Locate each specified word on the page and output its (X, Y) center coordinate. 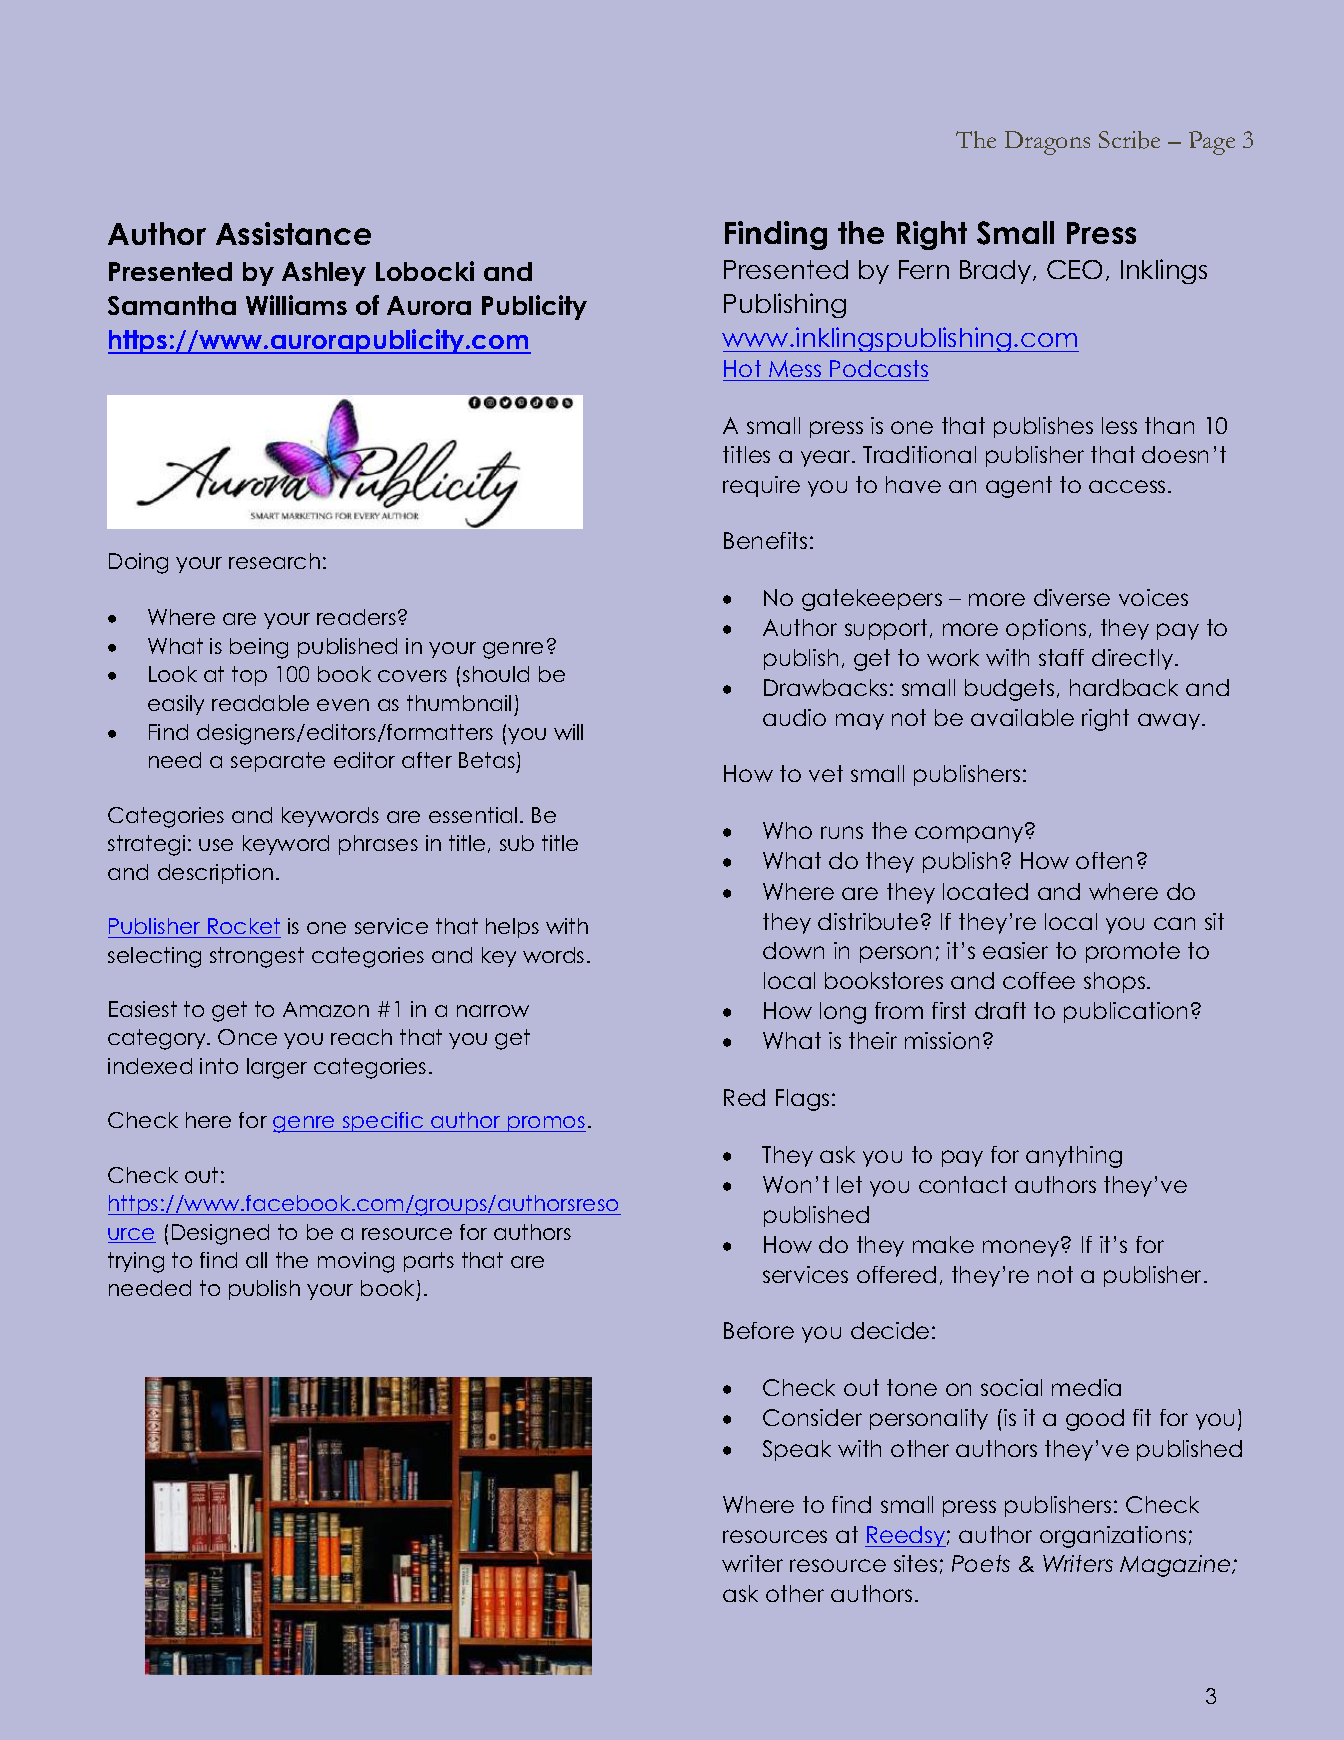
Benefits (765, 540)
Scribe (1129, 140)
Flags (802, 1100)
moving (356, 1262)
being (259, 648)
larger (277, 1068)
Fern (924, 269)
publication (1125, 1012)
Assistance (293, 233)
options (1046, 629)
